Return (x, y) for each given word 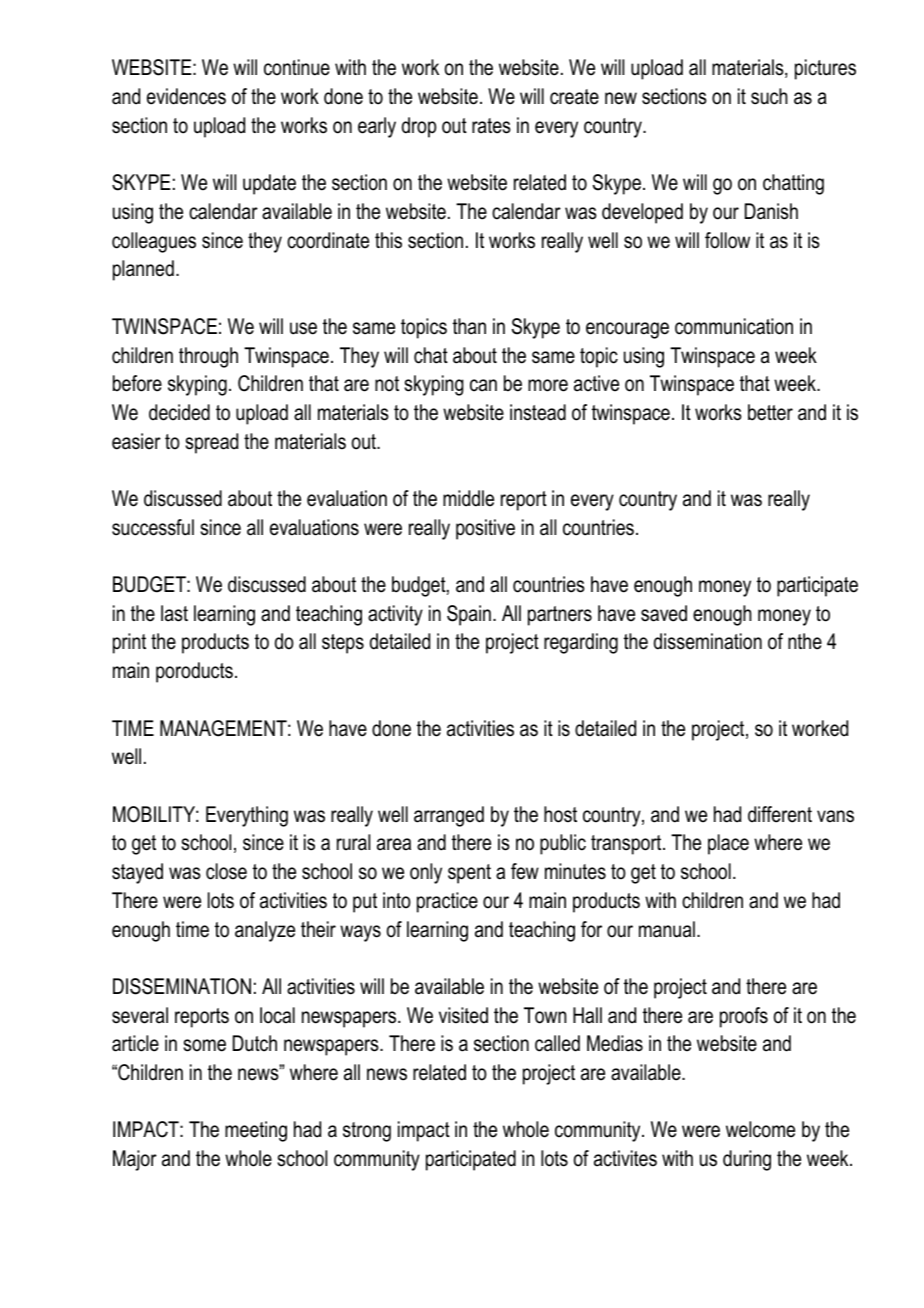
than (469, 326)
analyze (265, 931)
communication (734, 326)
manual (667, 929)
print (129, 643)
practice (447, 902)
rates (491, 126)
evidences (186, 96)
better (770, 412)
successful (153, 527)
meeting (256, 1131)
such (769, 96)
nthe (805, 641)
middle (468, 498)
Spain (469, 615)
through (208, 357)
